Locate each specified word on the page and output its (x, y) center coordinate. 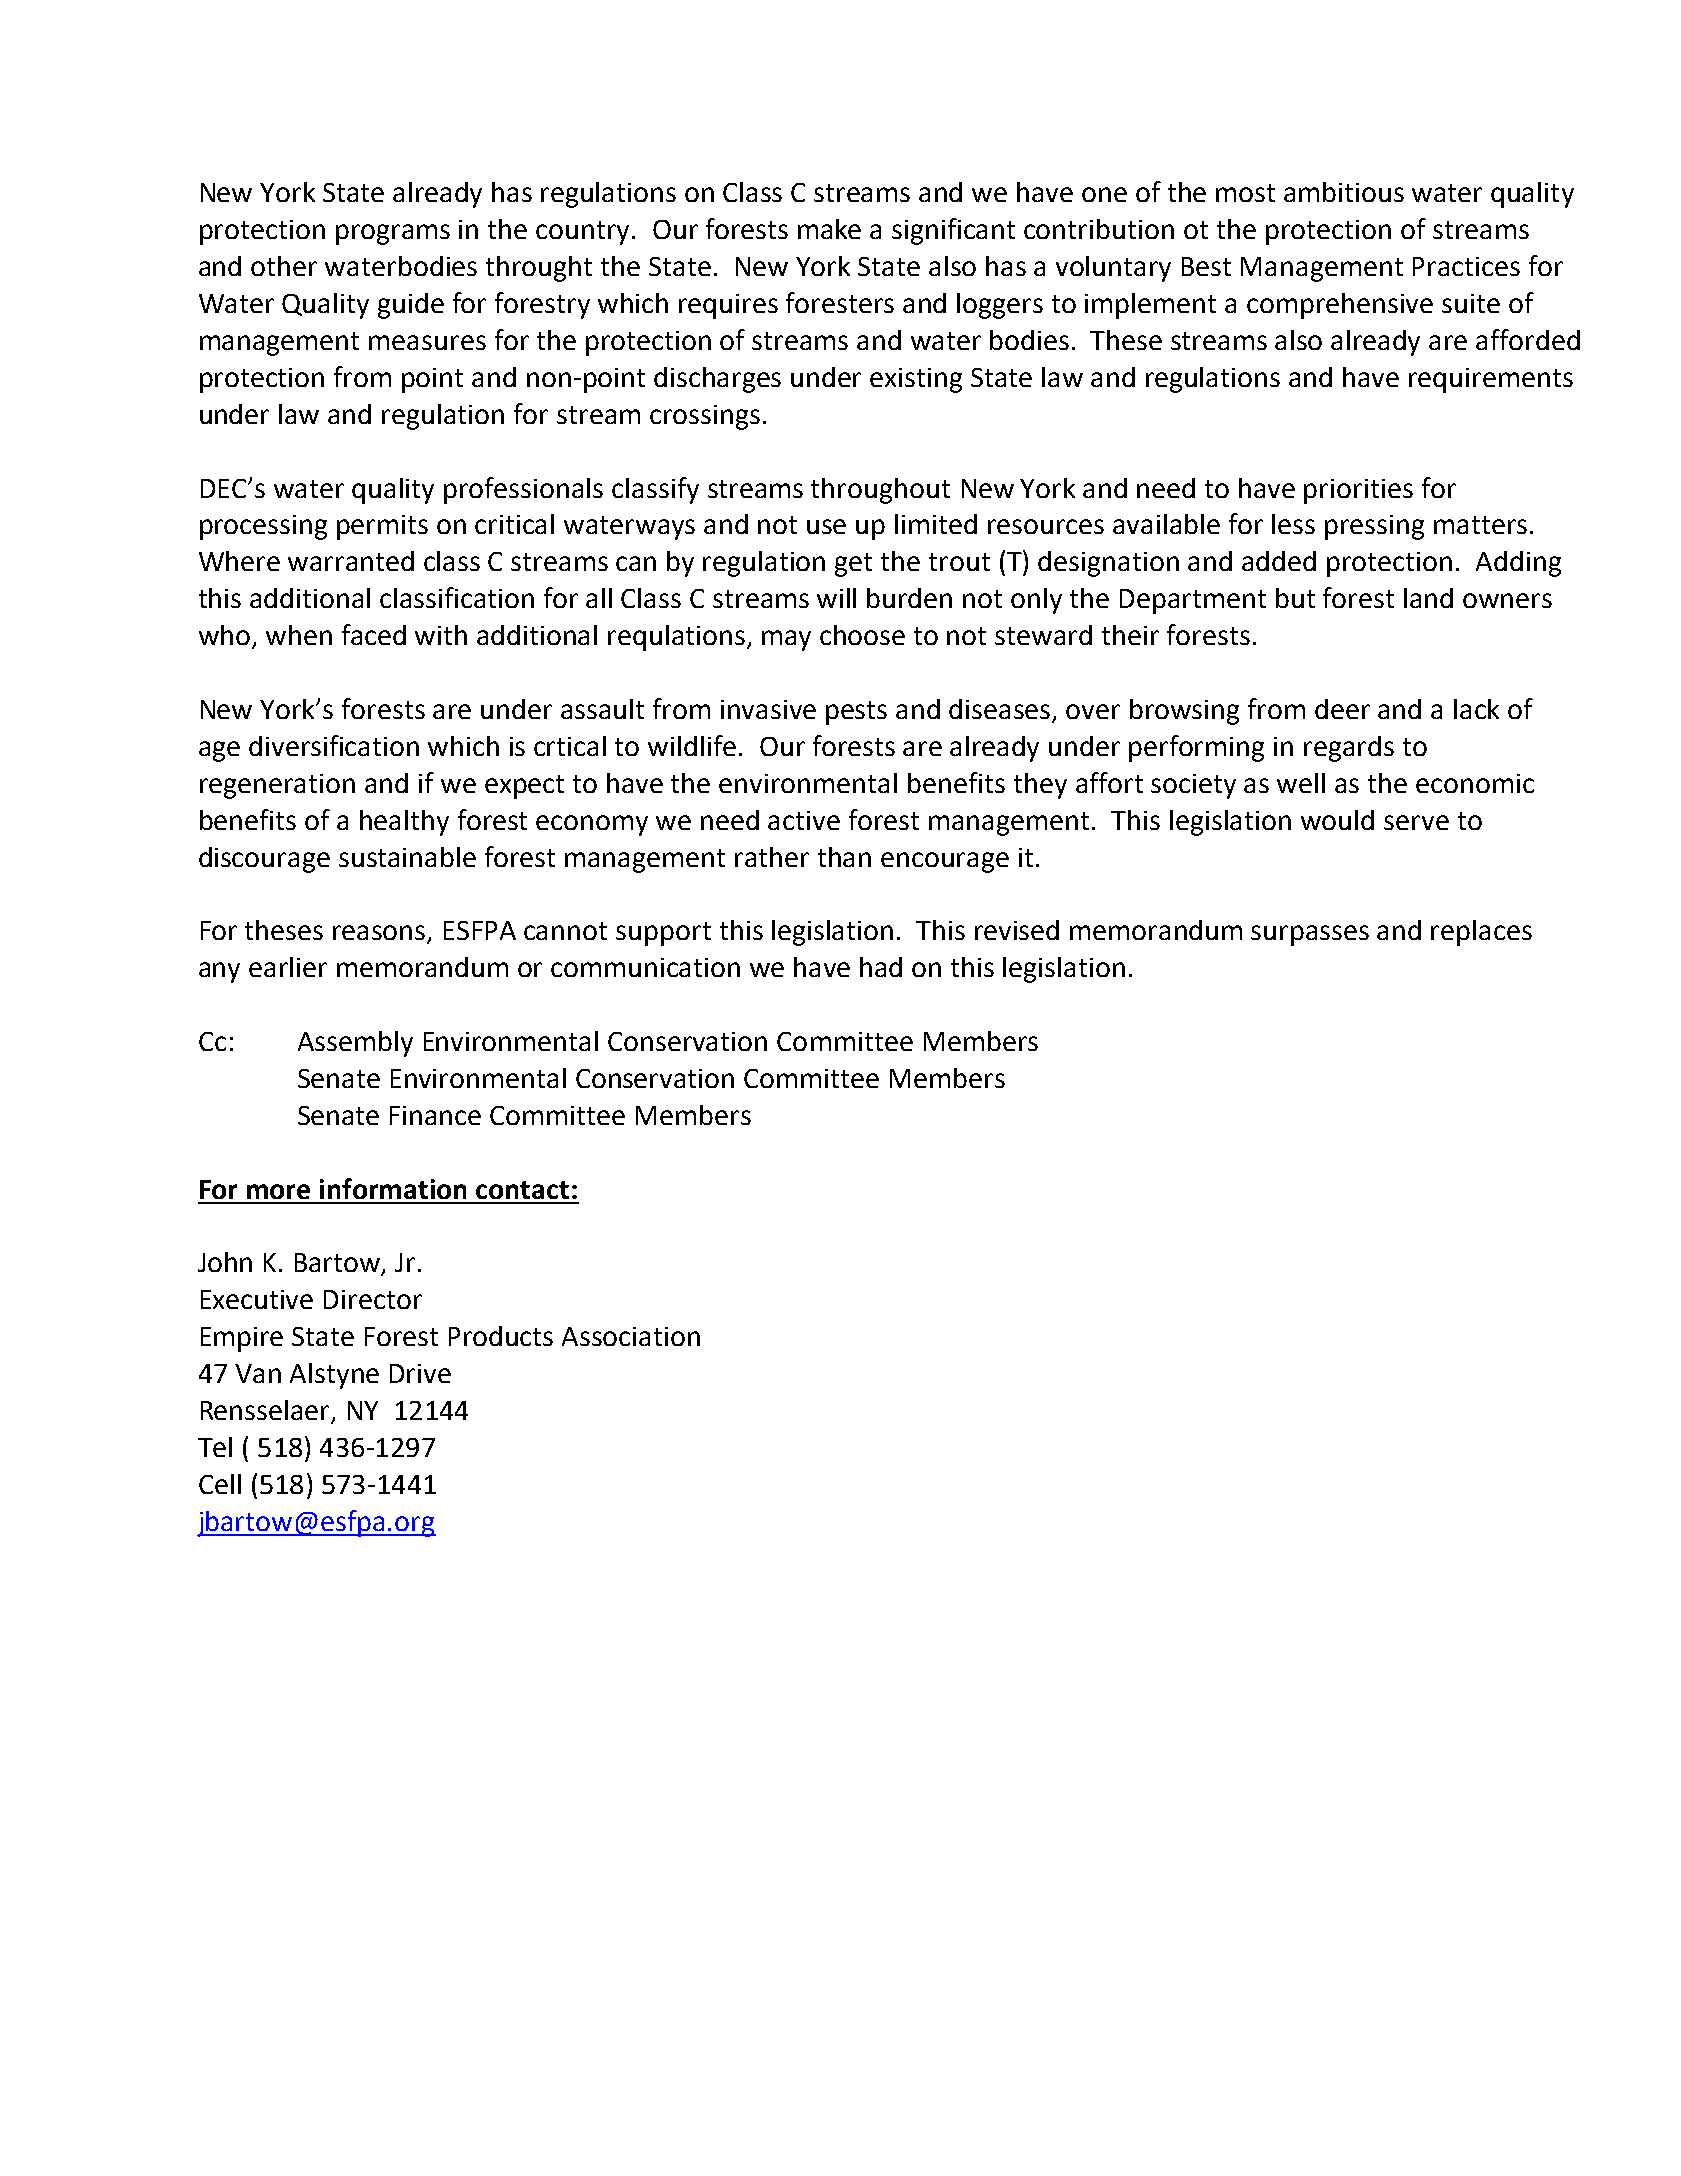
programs (393, 234)
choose (862, 635)
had (881, 967)
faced (374, 634)
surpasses (1310, 935)
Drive (420, 1373)
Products (501, 1336)
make (829, 229)
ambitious (1344, 192)
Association (631, 1336)
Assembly (355, 1044)
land (1428, 598)
